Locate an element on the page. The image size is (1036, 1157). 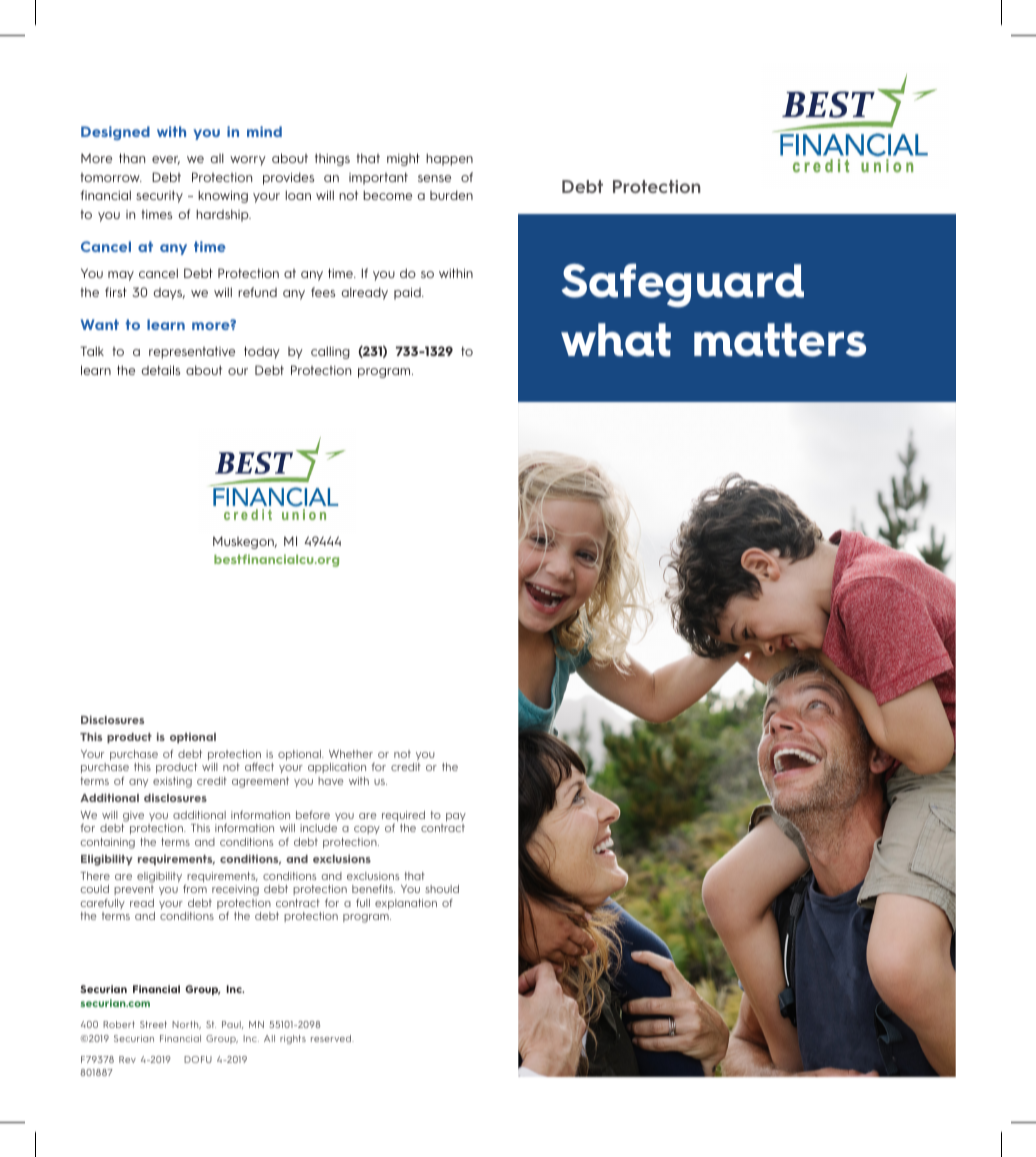
happen is located at coordinates (449, 159).
